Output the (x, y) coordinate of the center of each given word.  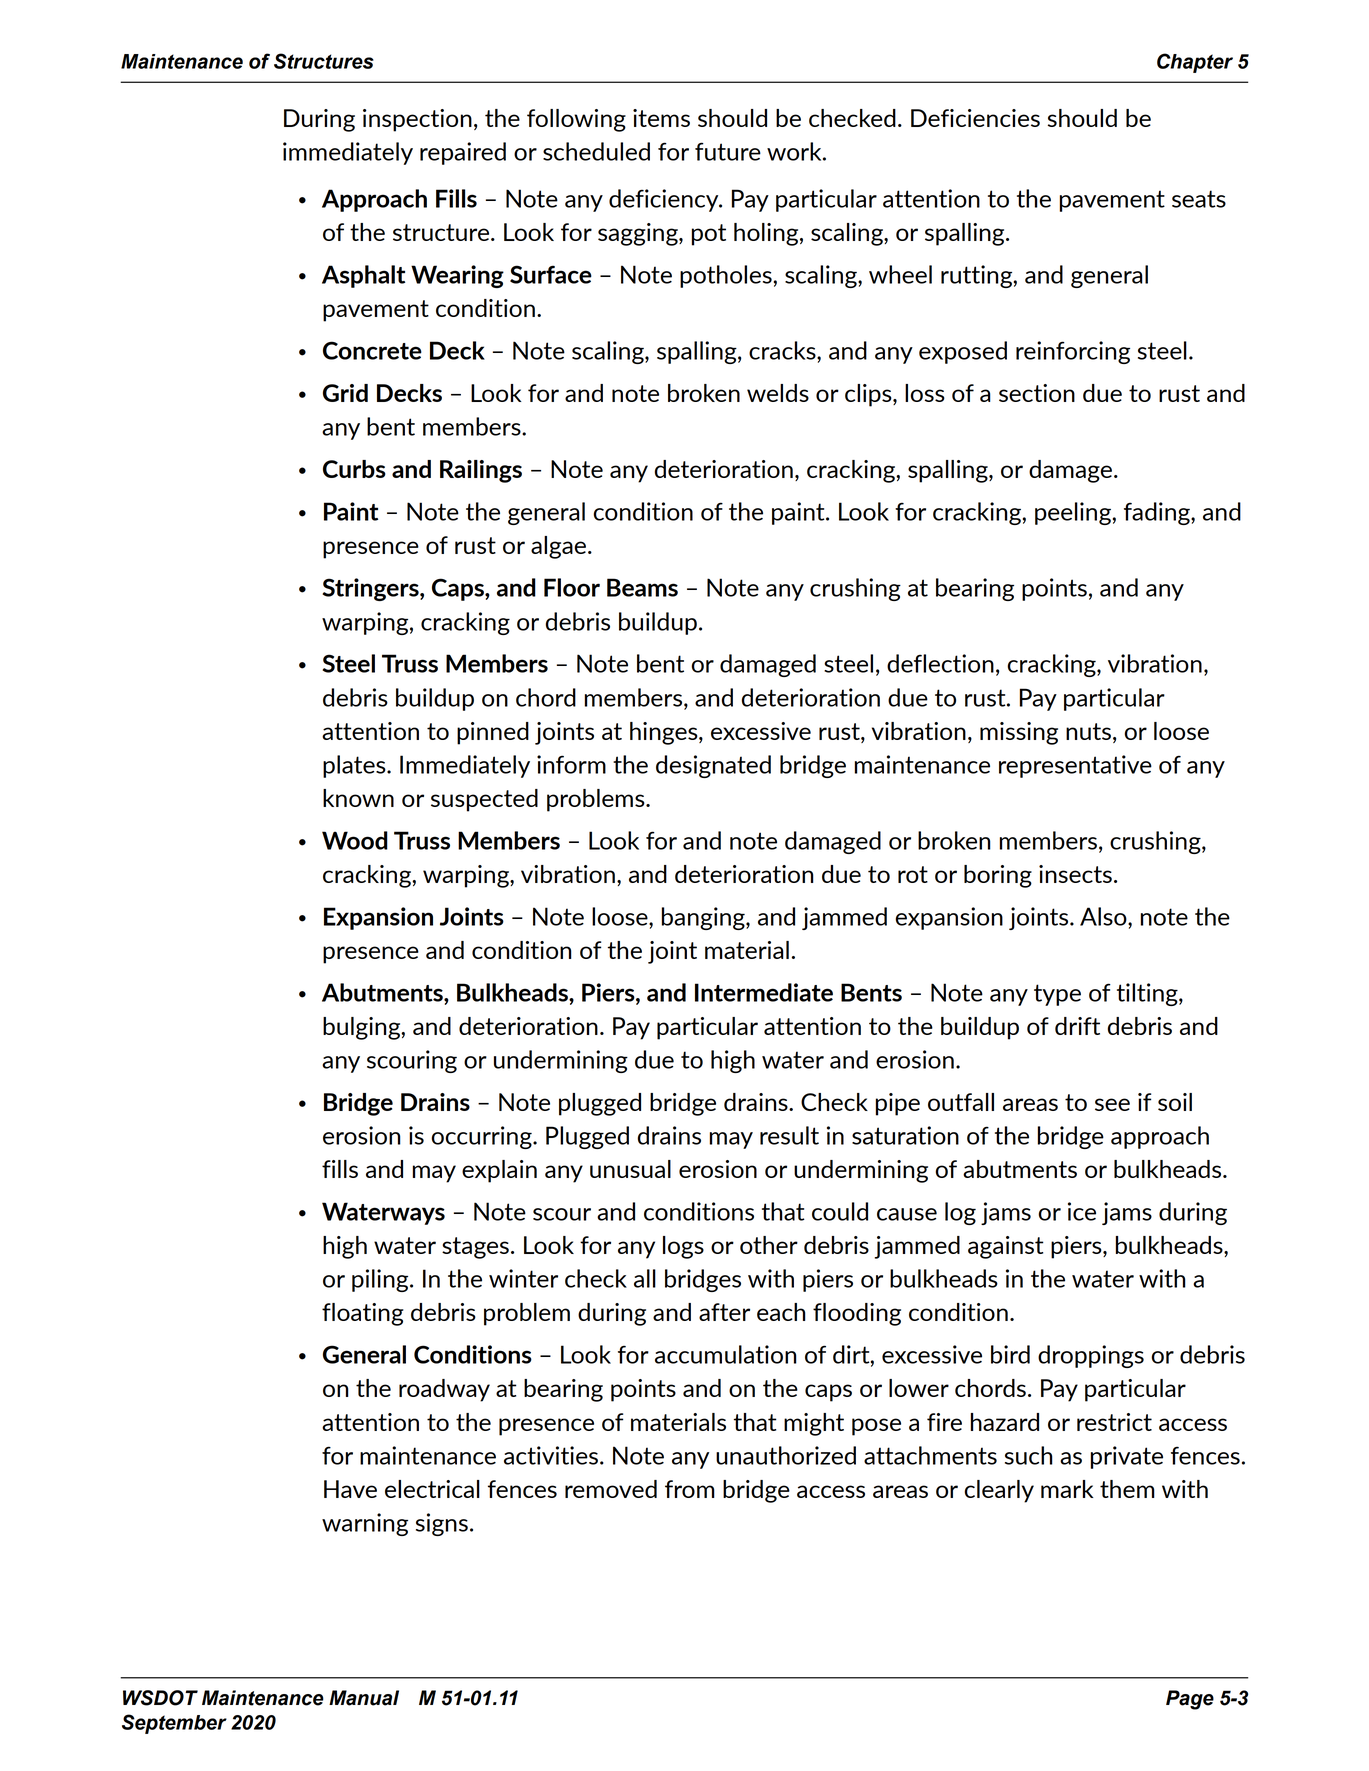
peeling (1073, 513)
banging (704, 918)
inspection (417, 120)
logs (683, 1247)
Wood (355, 840)
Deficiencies (975, 118)
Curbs (354, 469)
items (661, 118)
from (690, 1489)
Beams (642, 587)
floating (363, 1314)
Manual (364, 1698)
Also (1104, 916)
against (1006, 1247)
